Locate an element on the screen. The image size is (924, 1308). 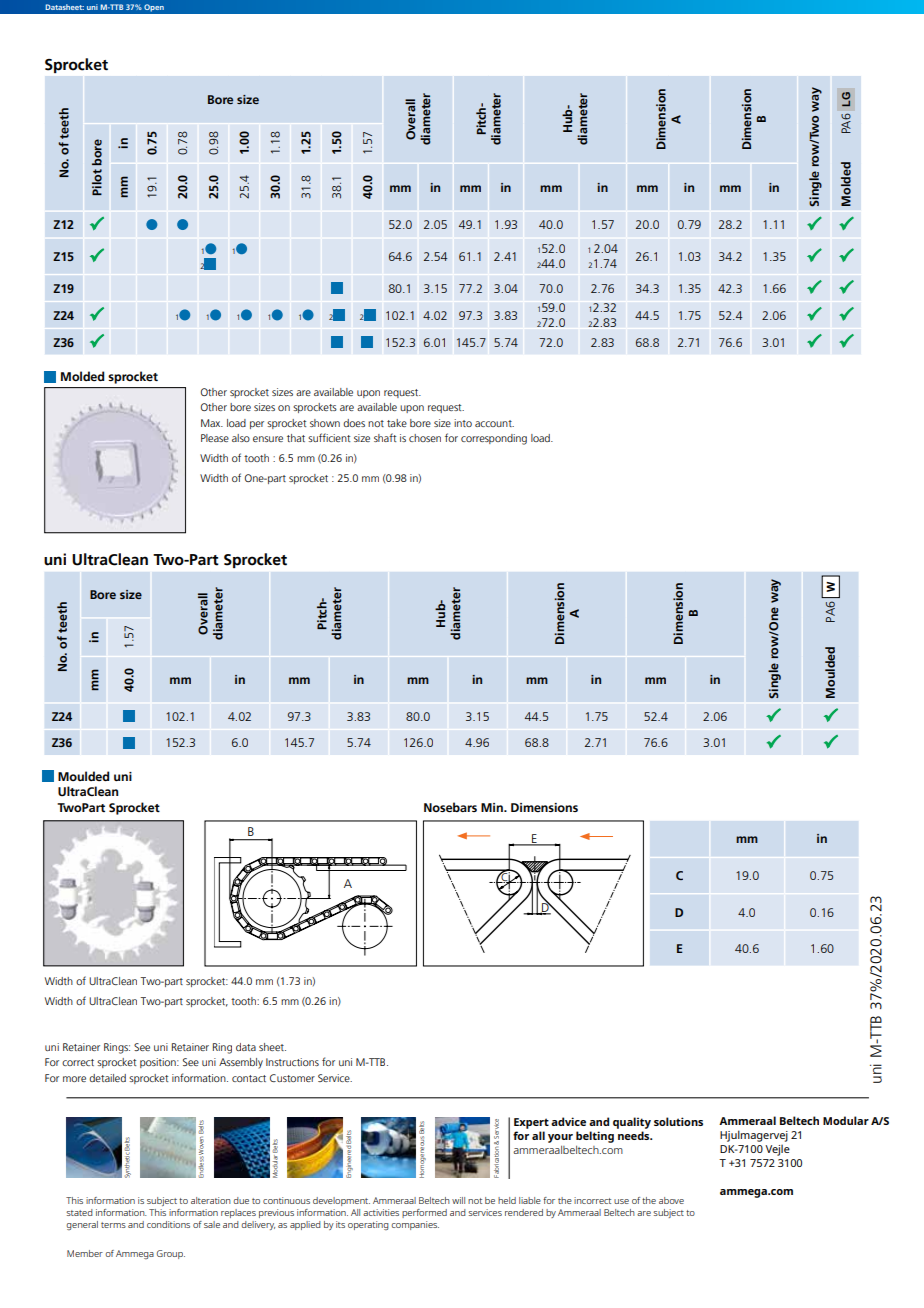
use is located at coordinates (621, 1201).
